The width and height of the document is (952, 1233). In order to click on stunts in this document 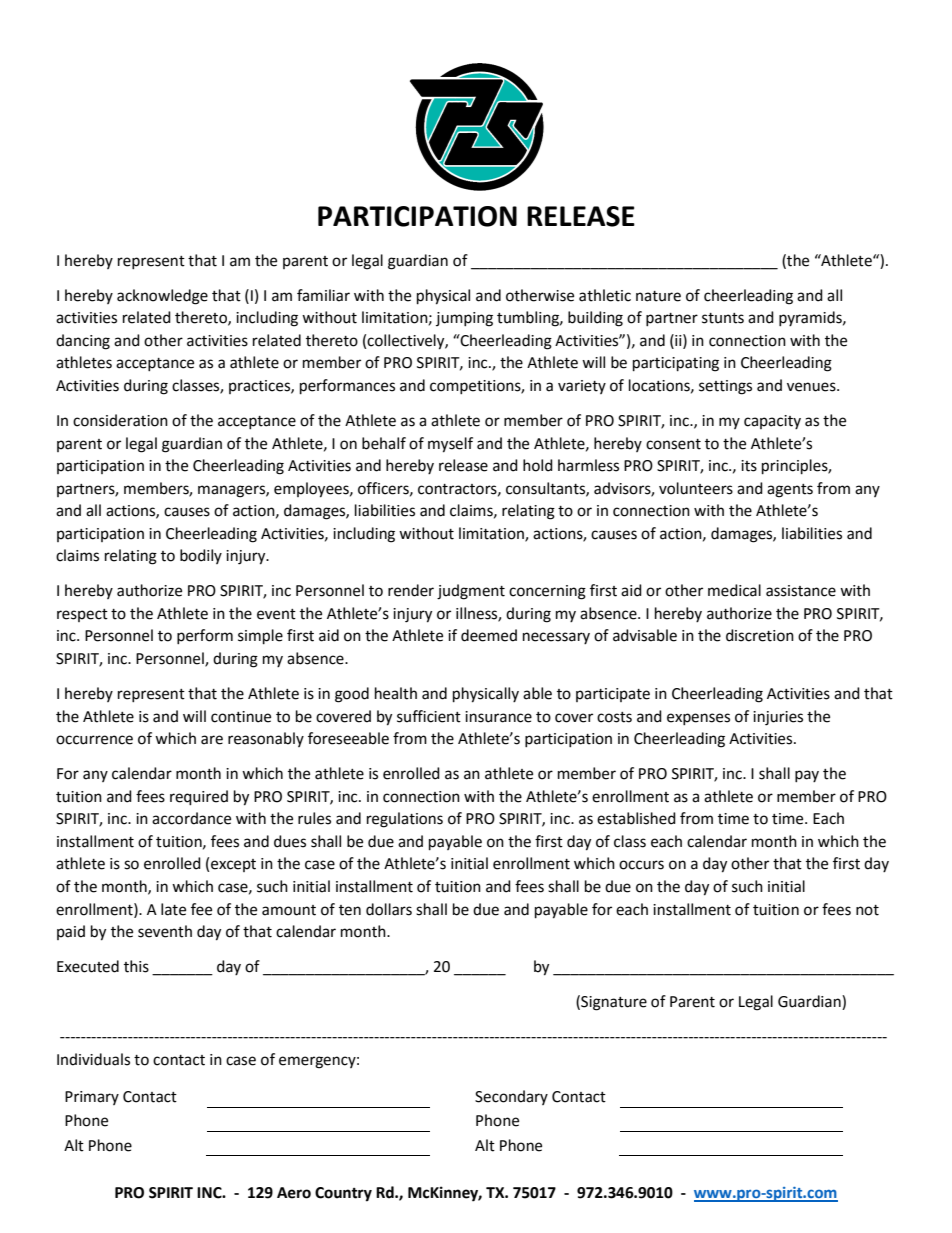, I will do `click(723, 318)`.
